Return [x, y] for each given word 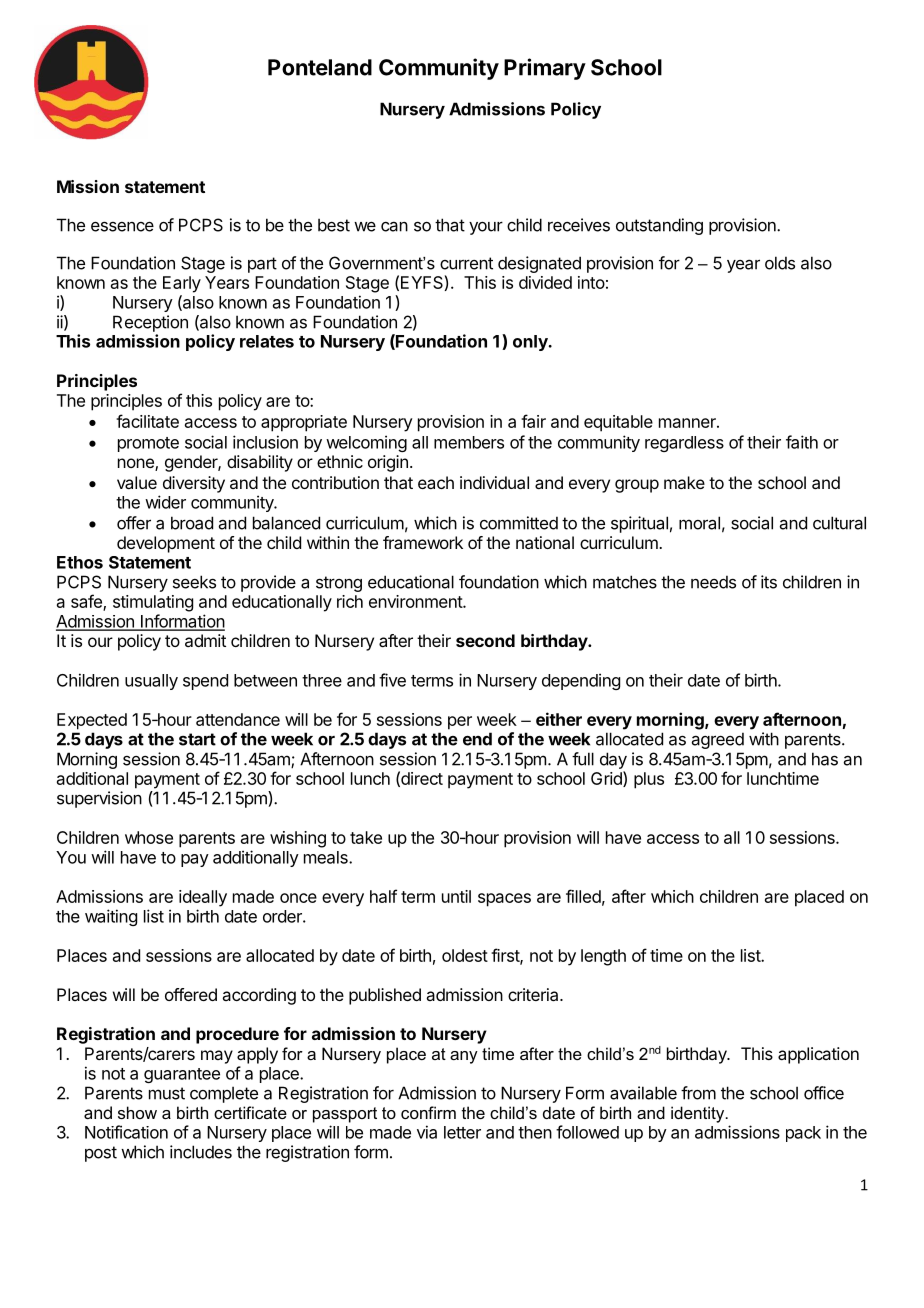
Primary [545, 69]
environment [416, 601]
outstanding [659, 226]
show [137, 1112]
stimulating [153, 603]
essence [122, 226]
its [769, 582]
